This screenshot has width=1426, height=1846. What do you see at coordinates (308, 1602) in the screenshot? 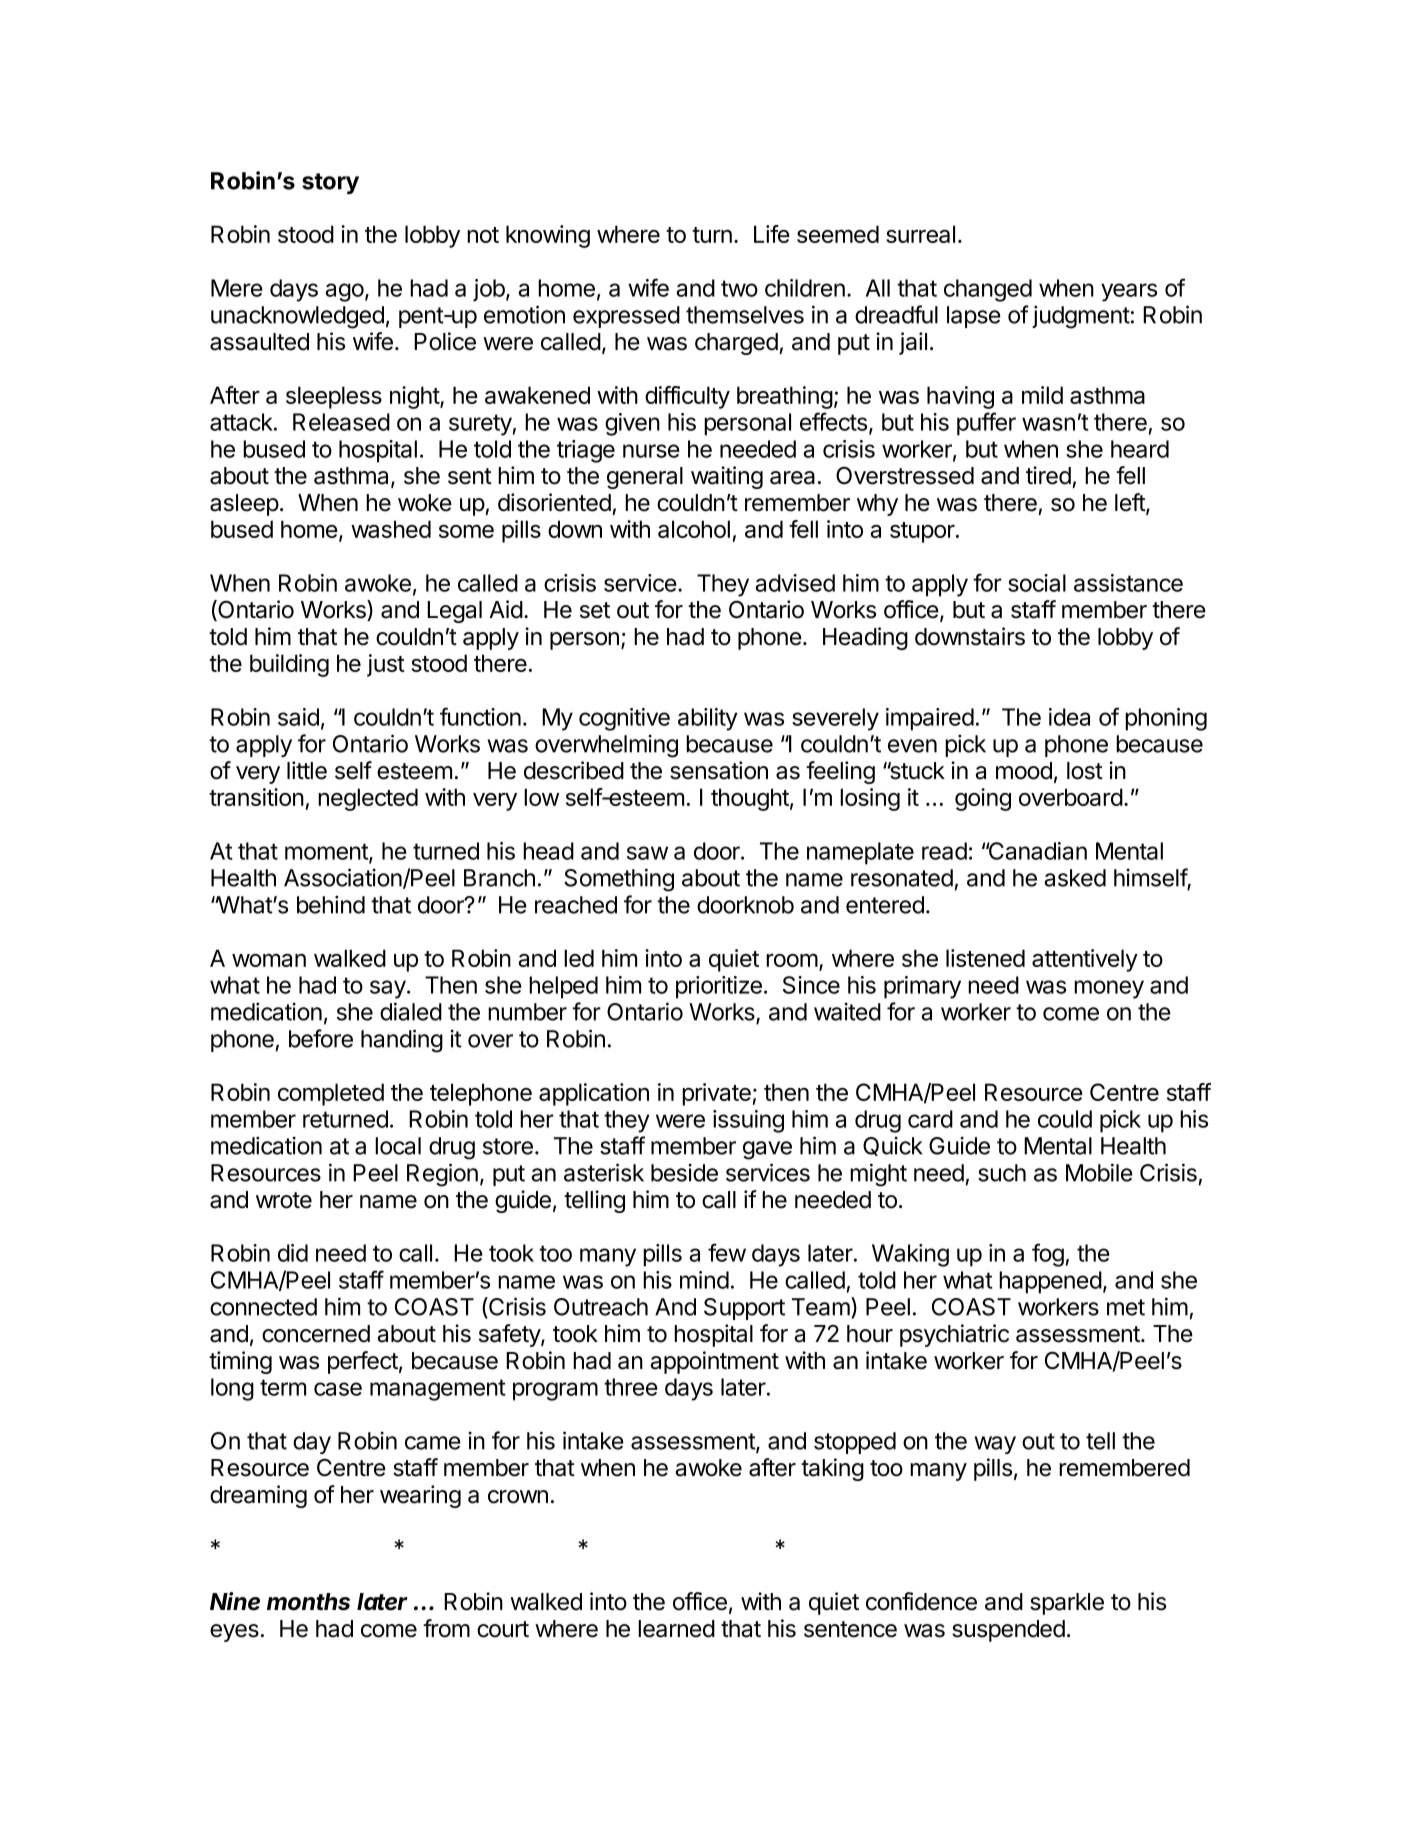
I see `months` at bounding box center [308, 1602].
